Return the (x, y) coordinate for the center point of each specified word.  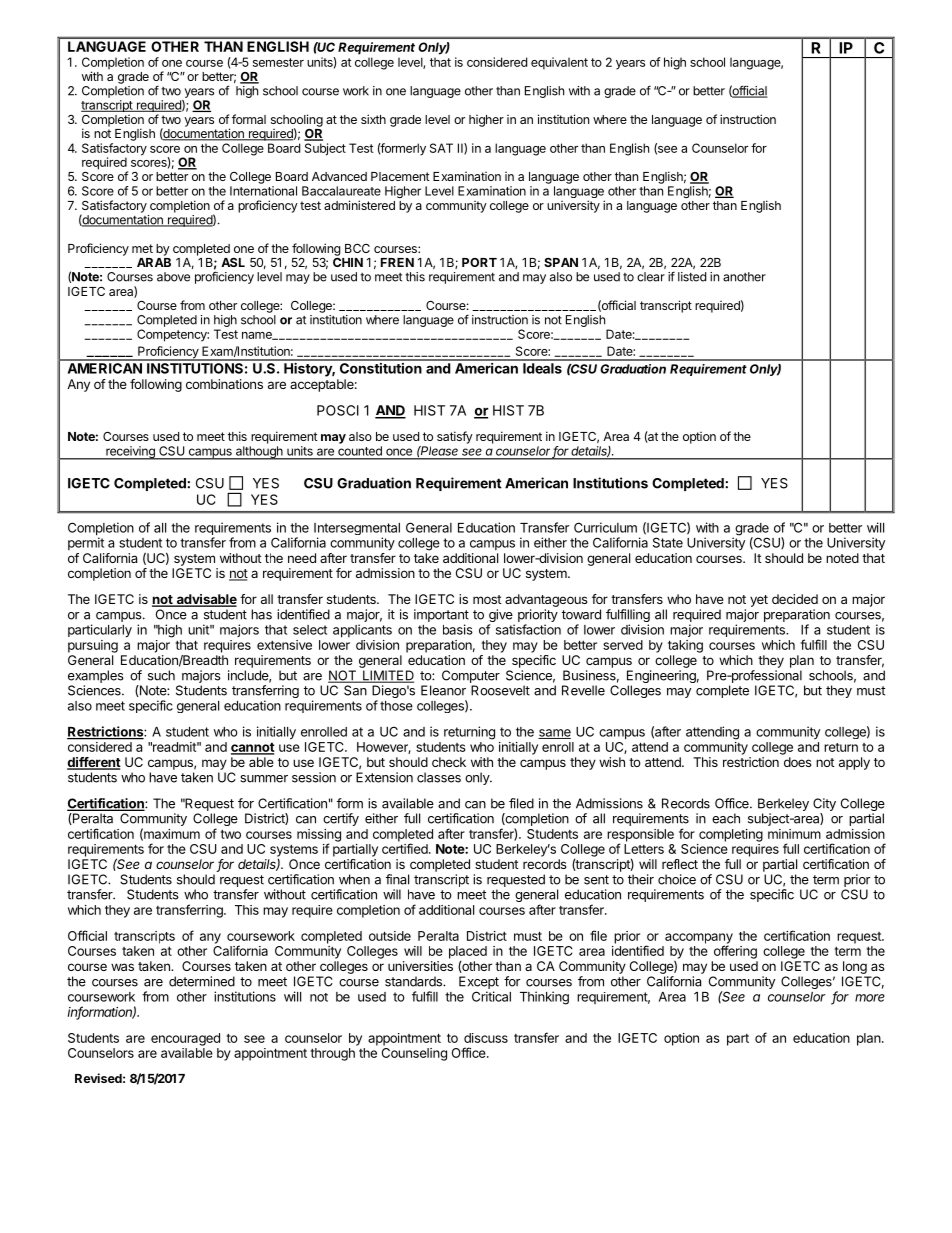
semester (278, 62)
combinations (224, 384)
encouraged (185, 1039)
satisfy (455, 437)
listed (692, 277)
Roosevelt (500, 690)
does (798, 762)
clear (651, 277)
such (161, 675)
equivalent (559, 63)
